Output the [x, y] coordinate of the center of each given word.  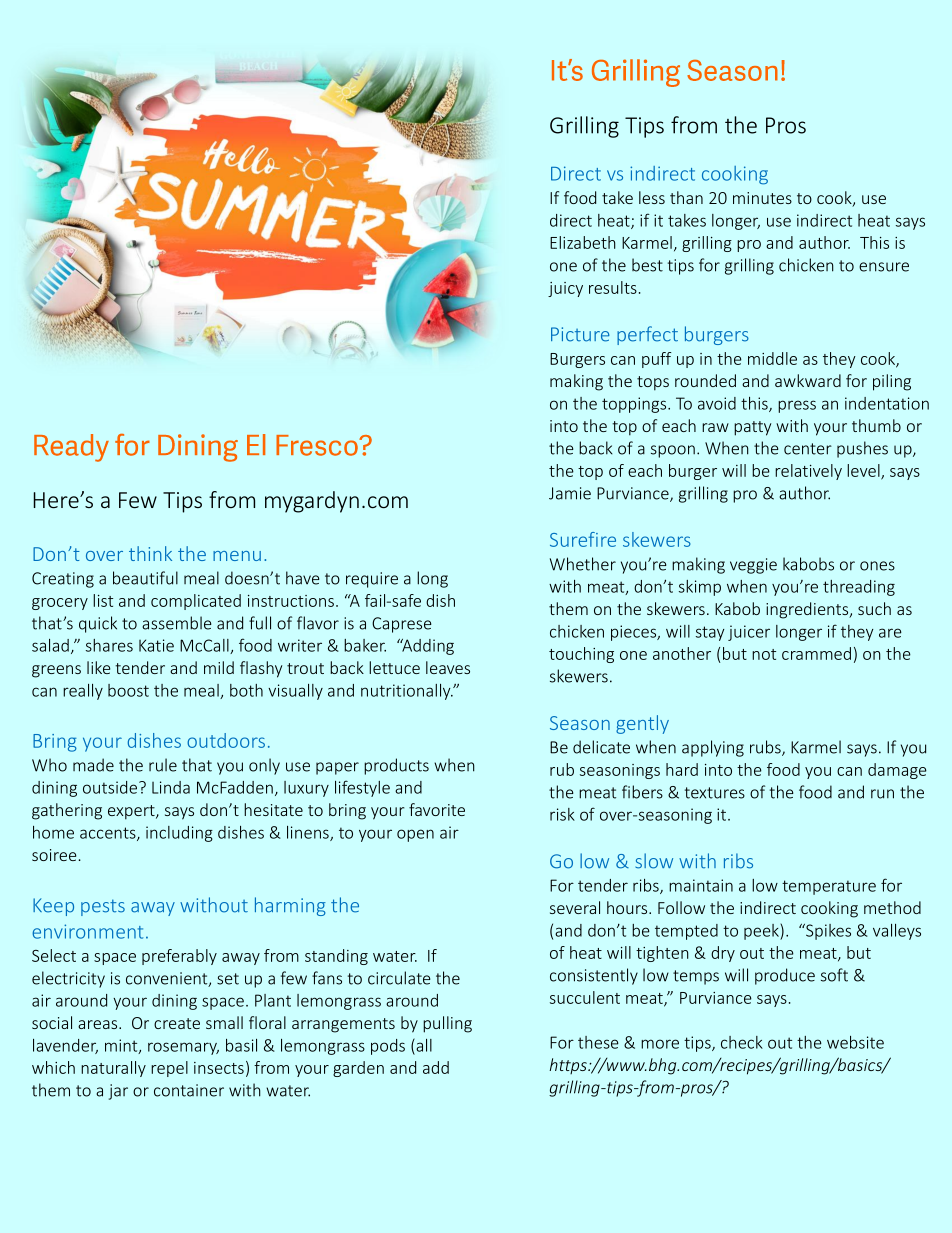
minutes [762, 198]
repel [169, 1069]
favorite [437, 809]
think [150, 553]
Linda [171, 787]
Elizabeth [583, 242]
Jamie [570, 493]
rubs [766, 748]
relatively [808, 472]
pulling [447, 1024]
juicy [565, 289]
